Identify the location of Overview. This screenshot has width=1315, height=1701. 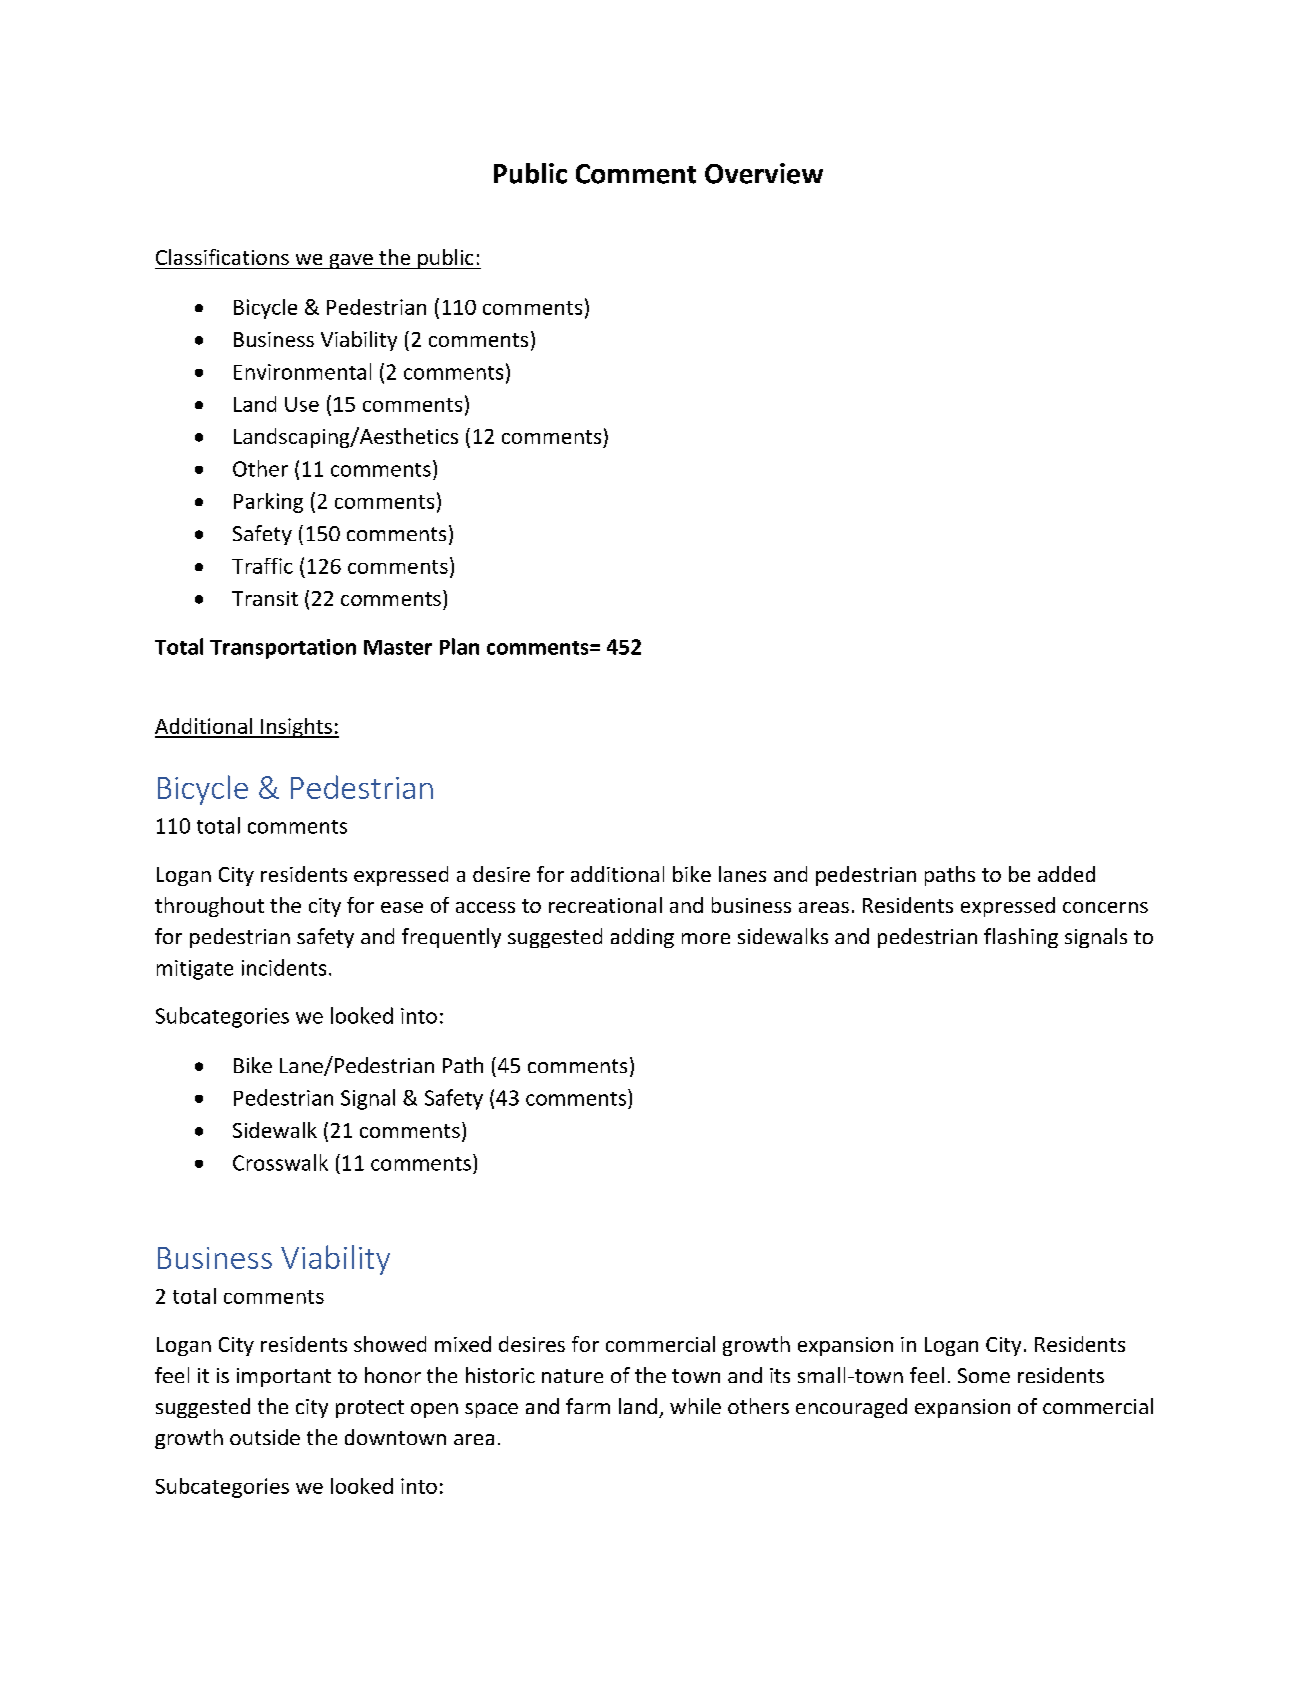
(764, 173).
